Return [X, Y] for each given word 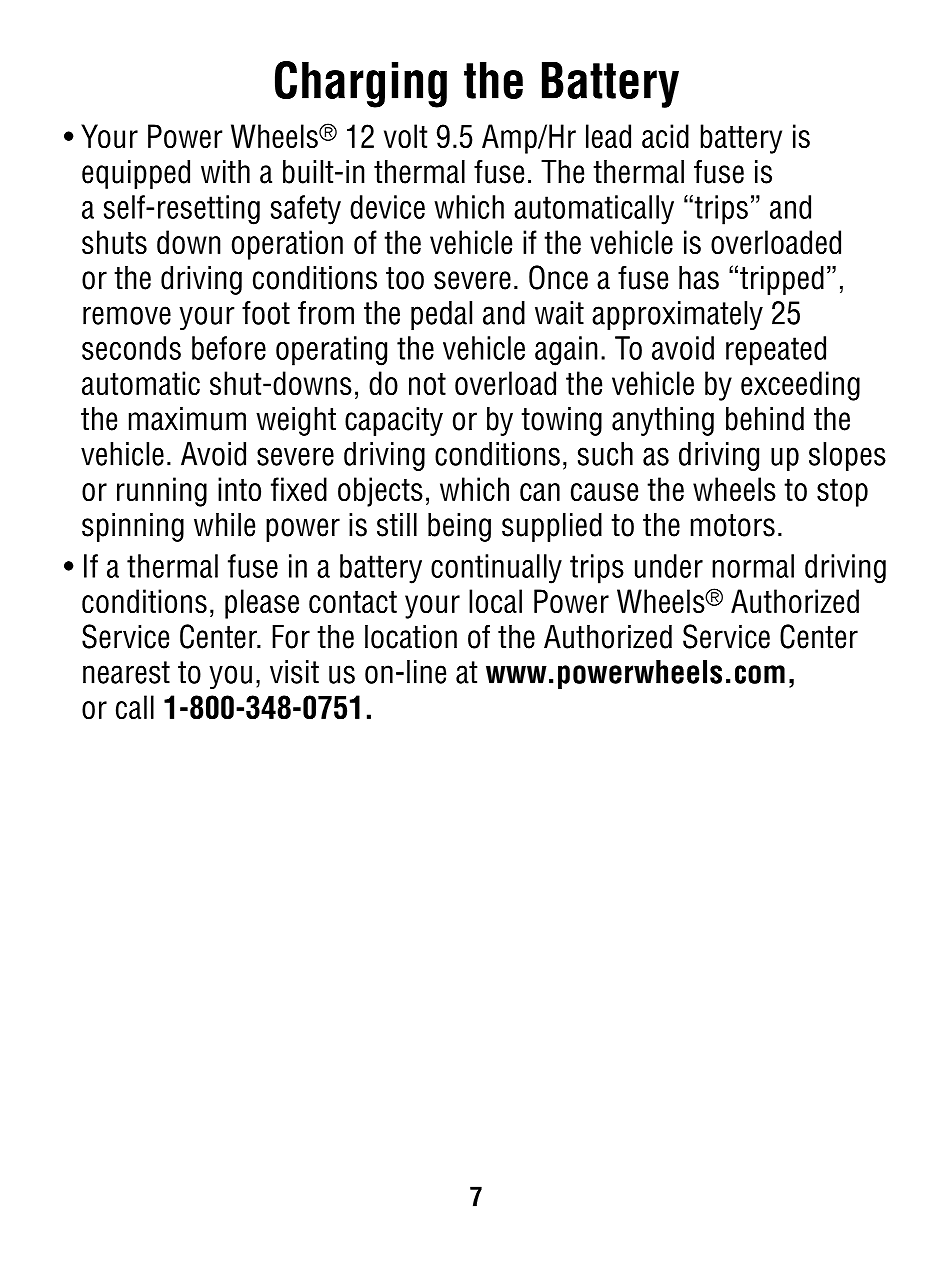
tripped [782, 280]
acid [665, 136]
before [229, 348]
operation [287, 245]
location [411, 637]
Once [558, 277]
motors [733, 525]
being [459, 527]
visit [294, 672]
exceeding [800, 386]
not [427, 384]
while [224, 525]
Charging [361, 84]
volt [405, 136]
